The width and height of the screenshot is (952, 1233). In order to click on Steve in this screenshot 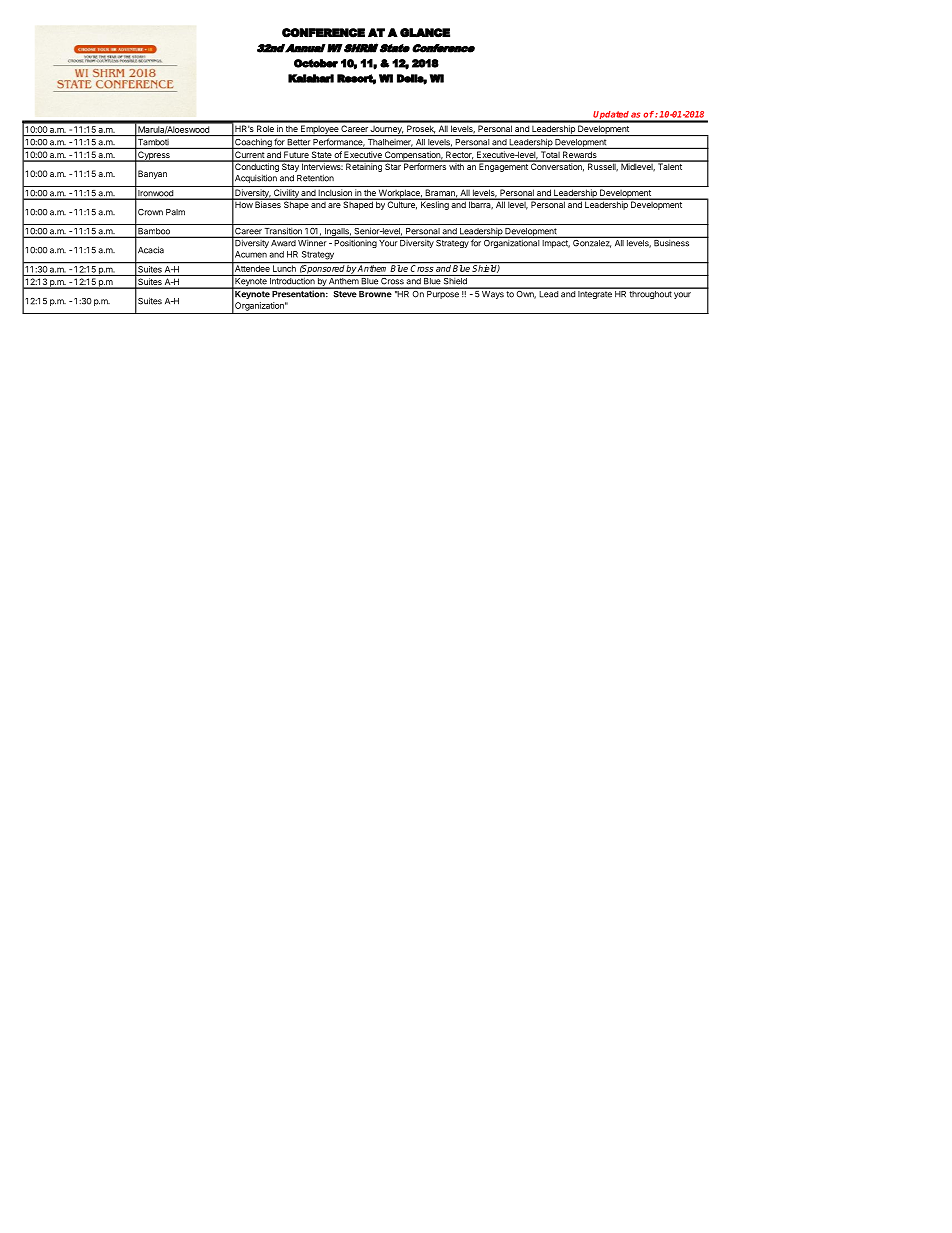, I will do `click(344, 293)`.
